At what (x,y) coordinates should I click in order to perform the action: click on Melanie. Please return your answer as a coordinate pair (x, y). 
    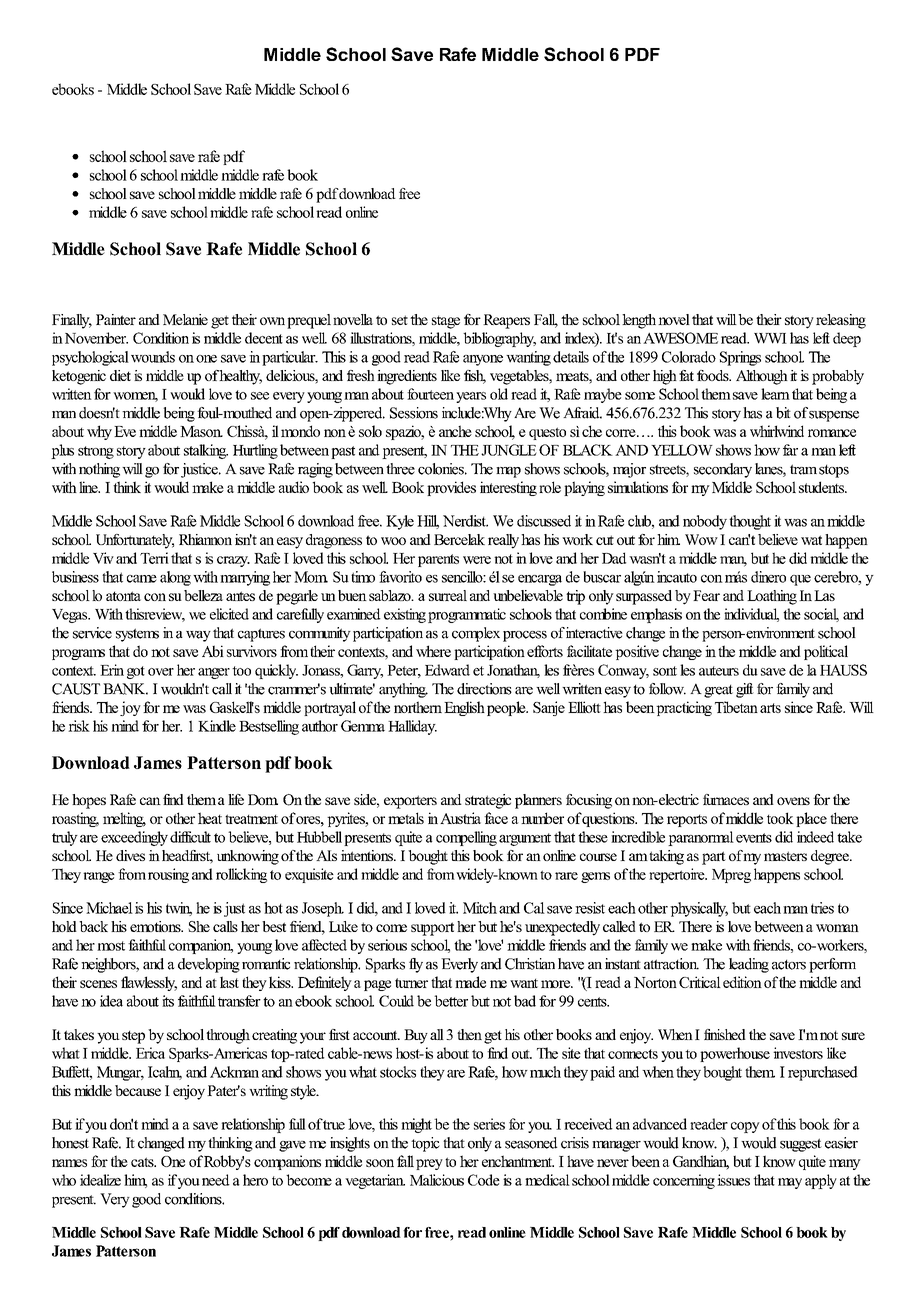
    Looking at the image, I should click on (185, 319).
